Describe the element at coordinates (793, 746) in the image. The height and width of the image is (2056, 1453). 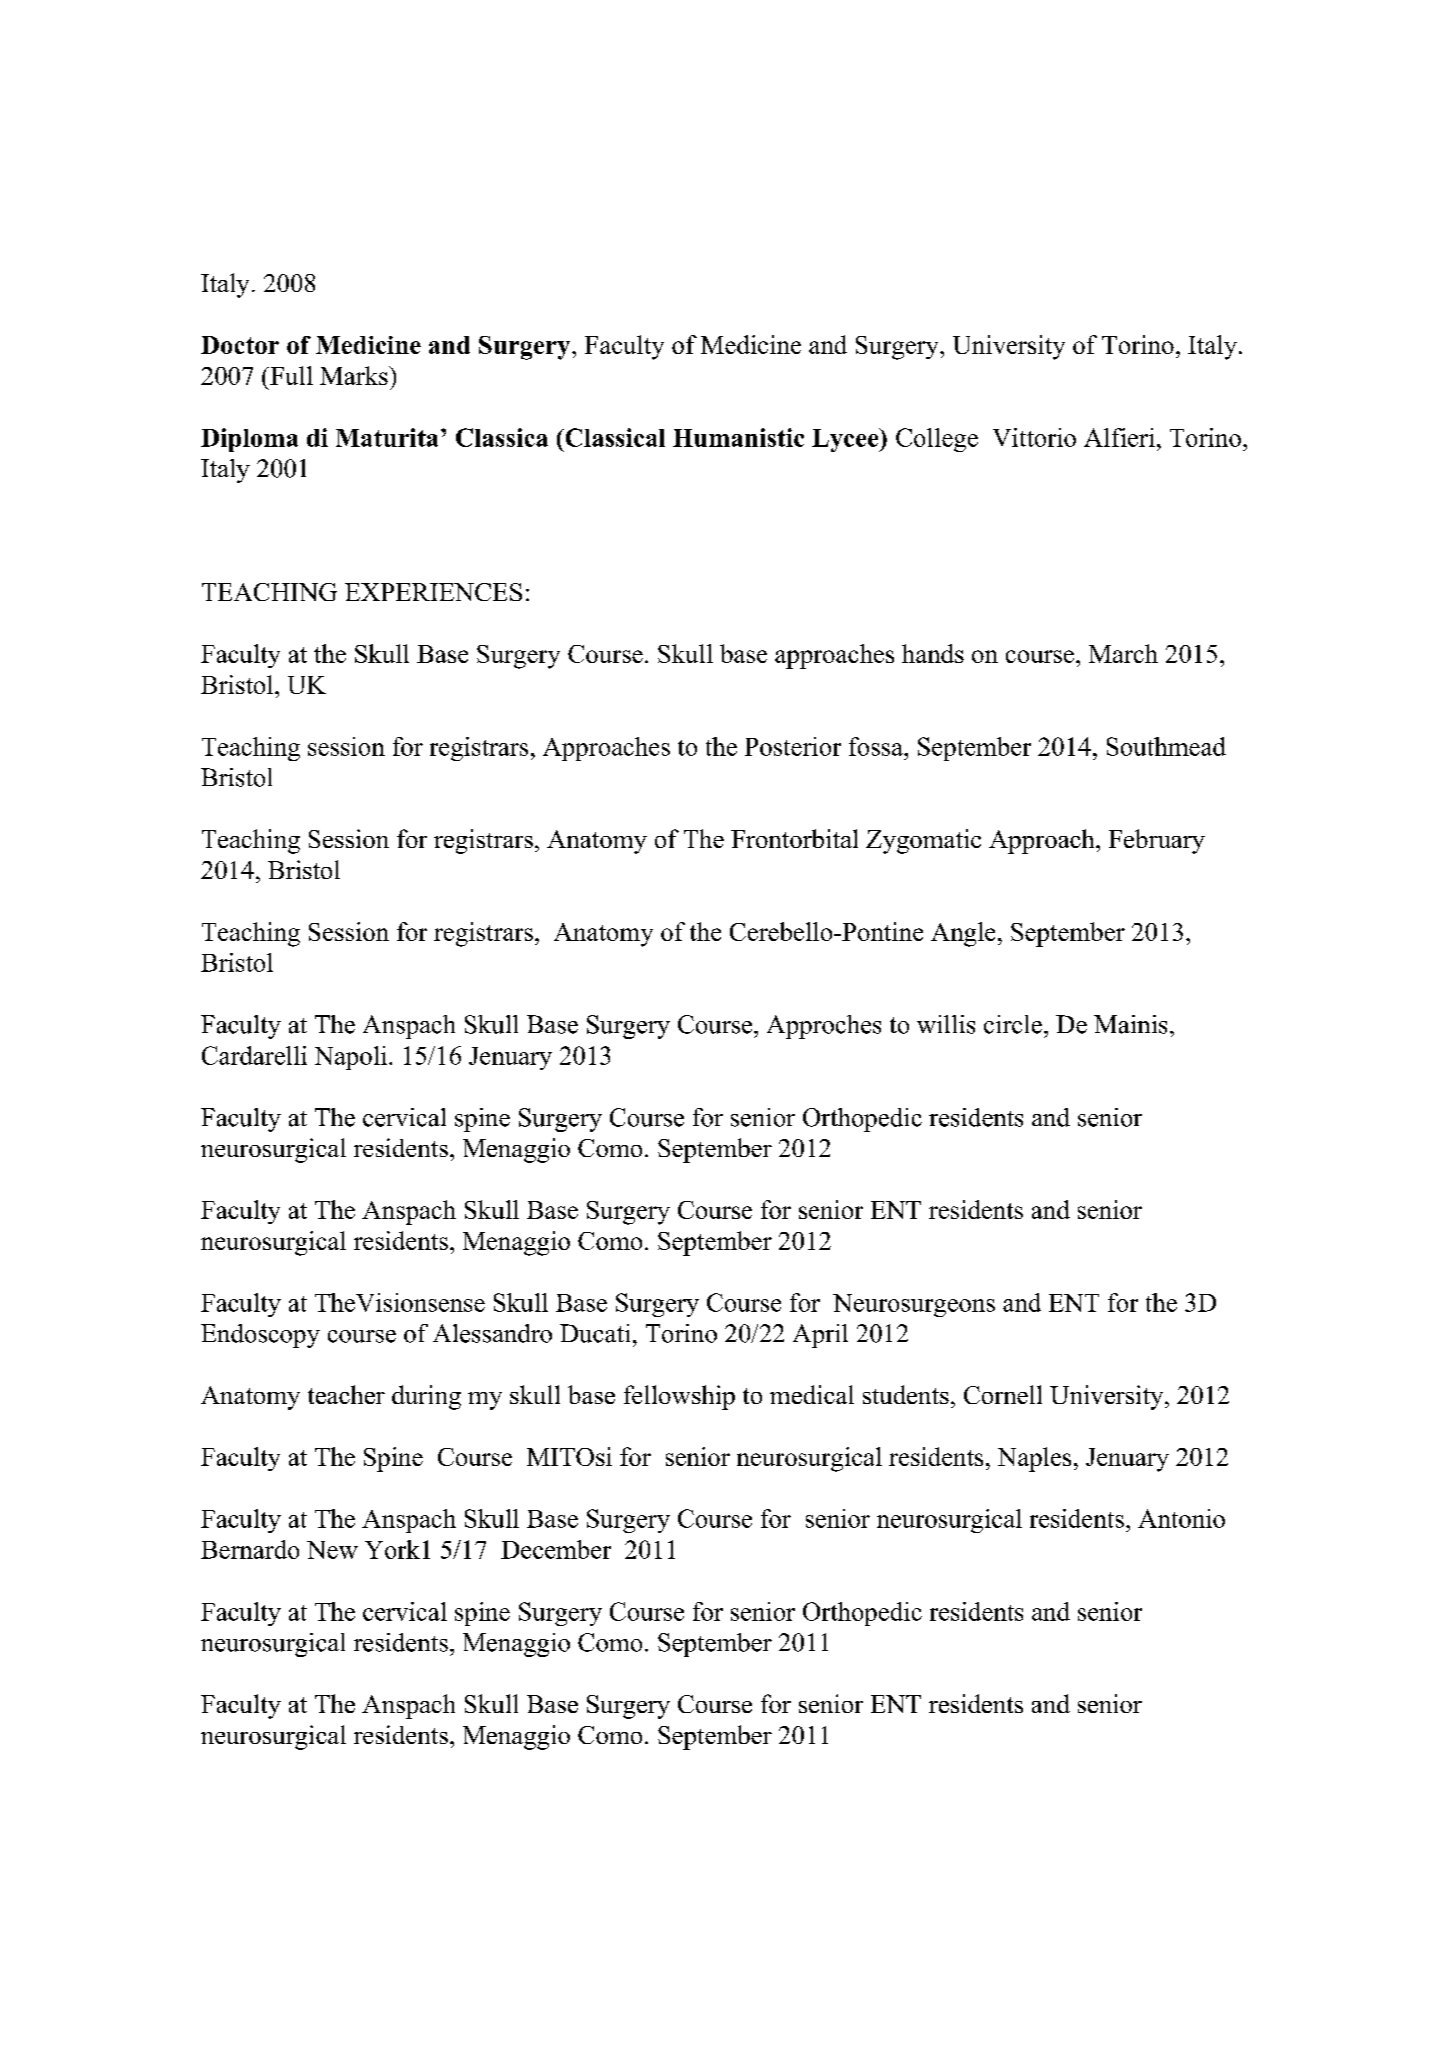
I see `Posterior` at that location.
